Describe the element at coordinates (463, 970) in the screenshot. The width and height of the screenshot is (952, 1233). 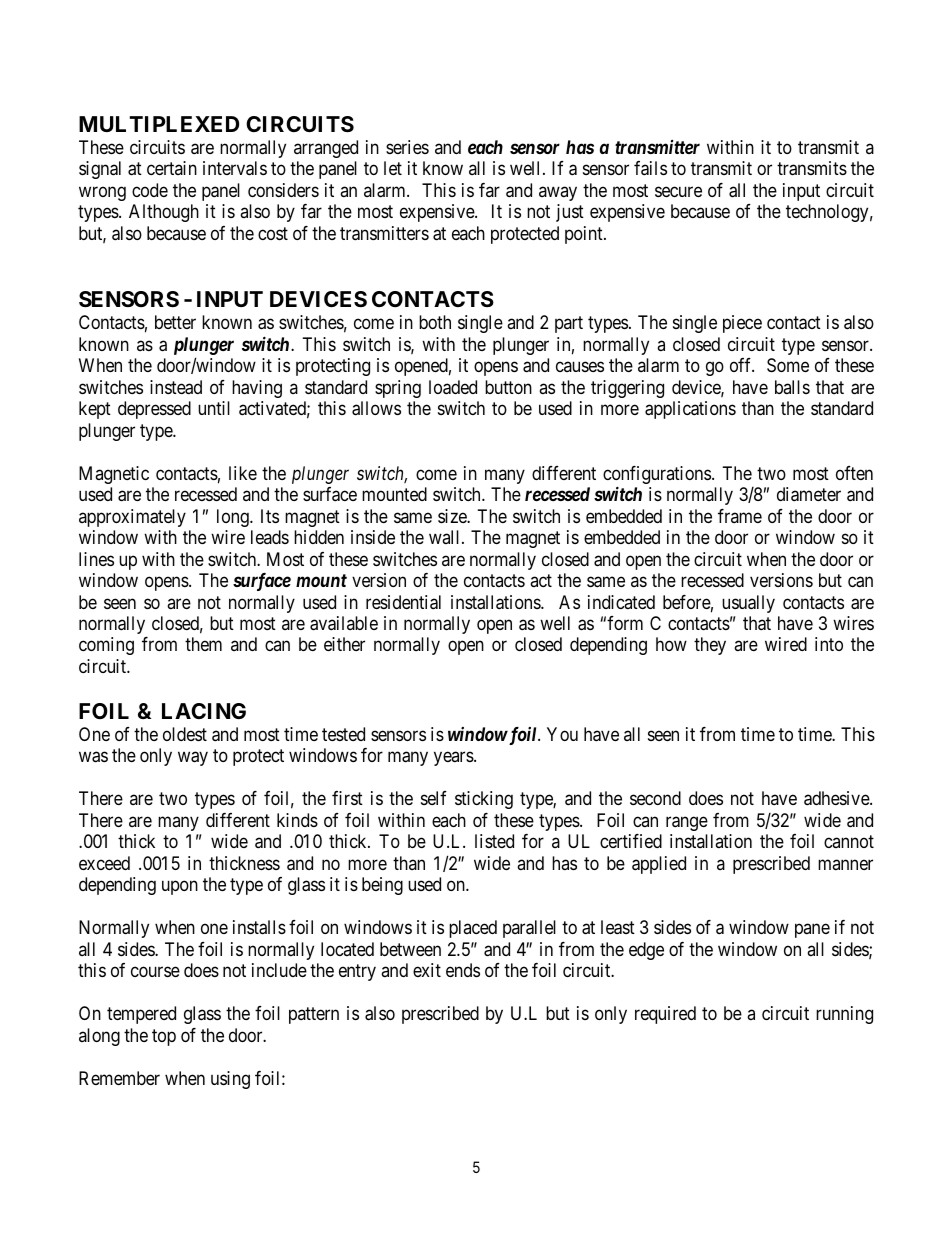
I see `ends` at that location.
